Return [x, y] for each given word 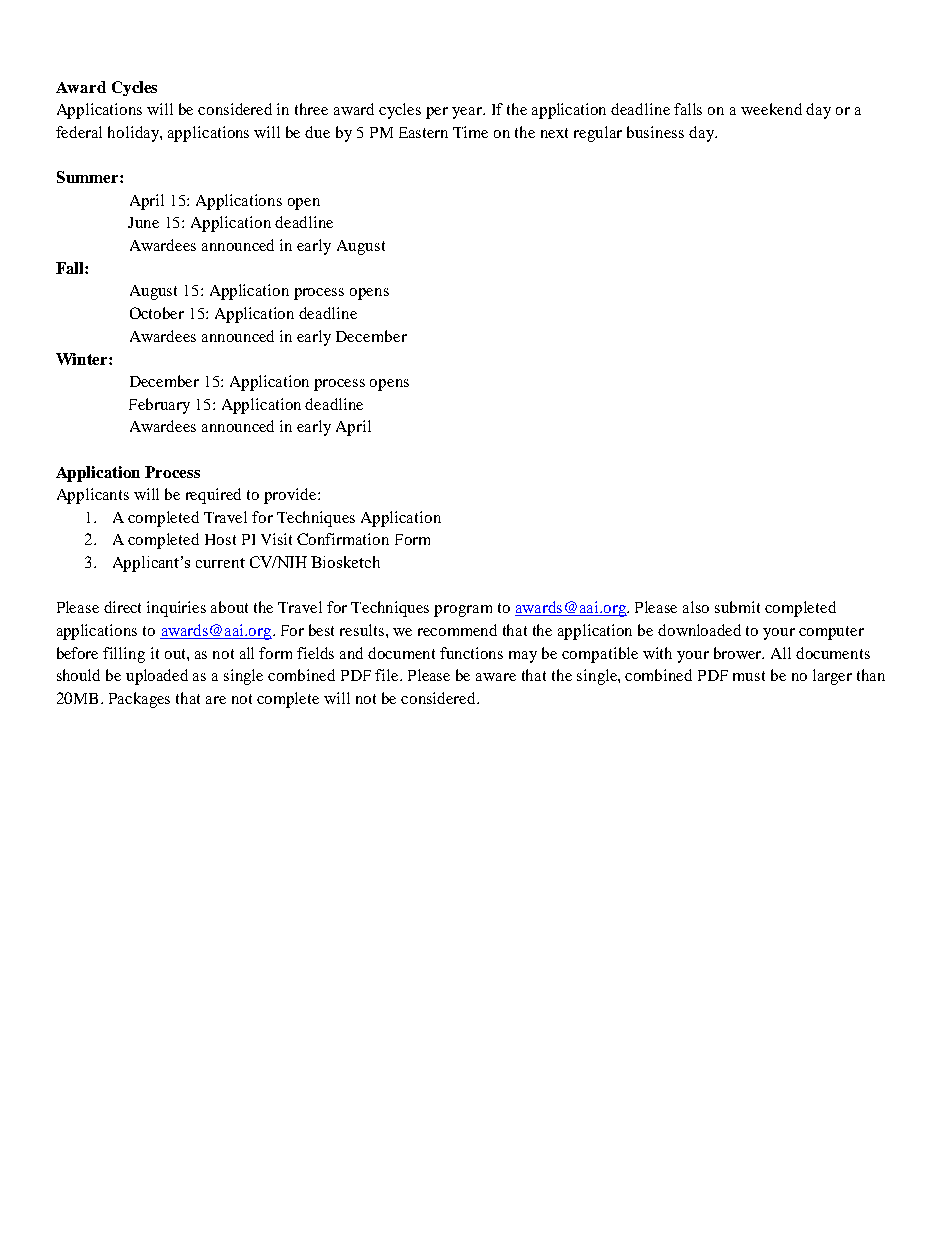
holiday [134, 134]
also [696, 607]
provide [291, 496]
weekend [771, 109]
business [655, 132]
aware [496, 677]
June [143, 222]
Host [220, 539]
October [157, 313]
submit [737, 607]
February [159, 406]
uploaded [157, 677]
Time [470, 132]
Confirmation [343, 539]
